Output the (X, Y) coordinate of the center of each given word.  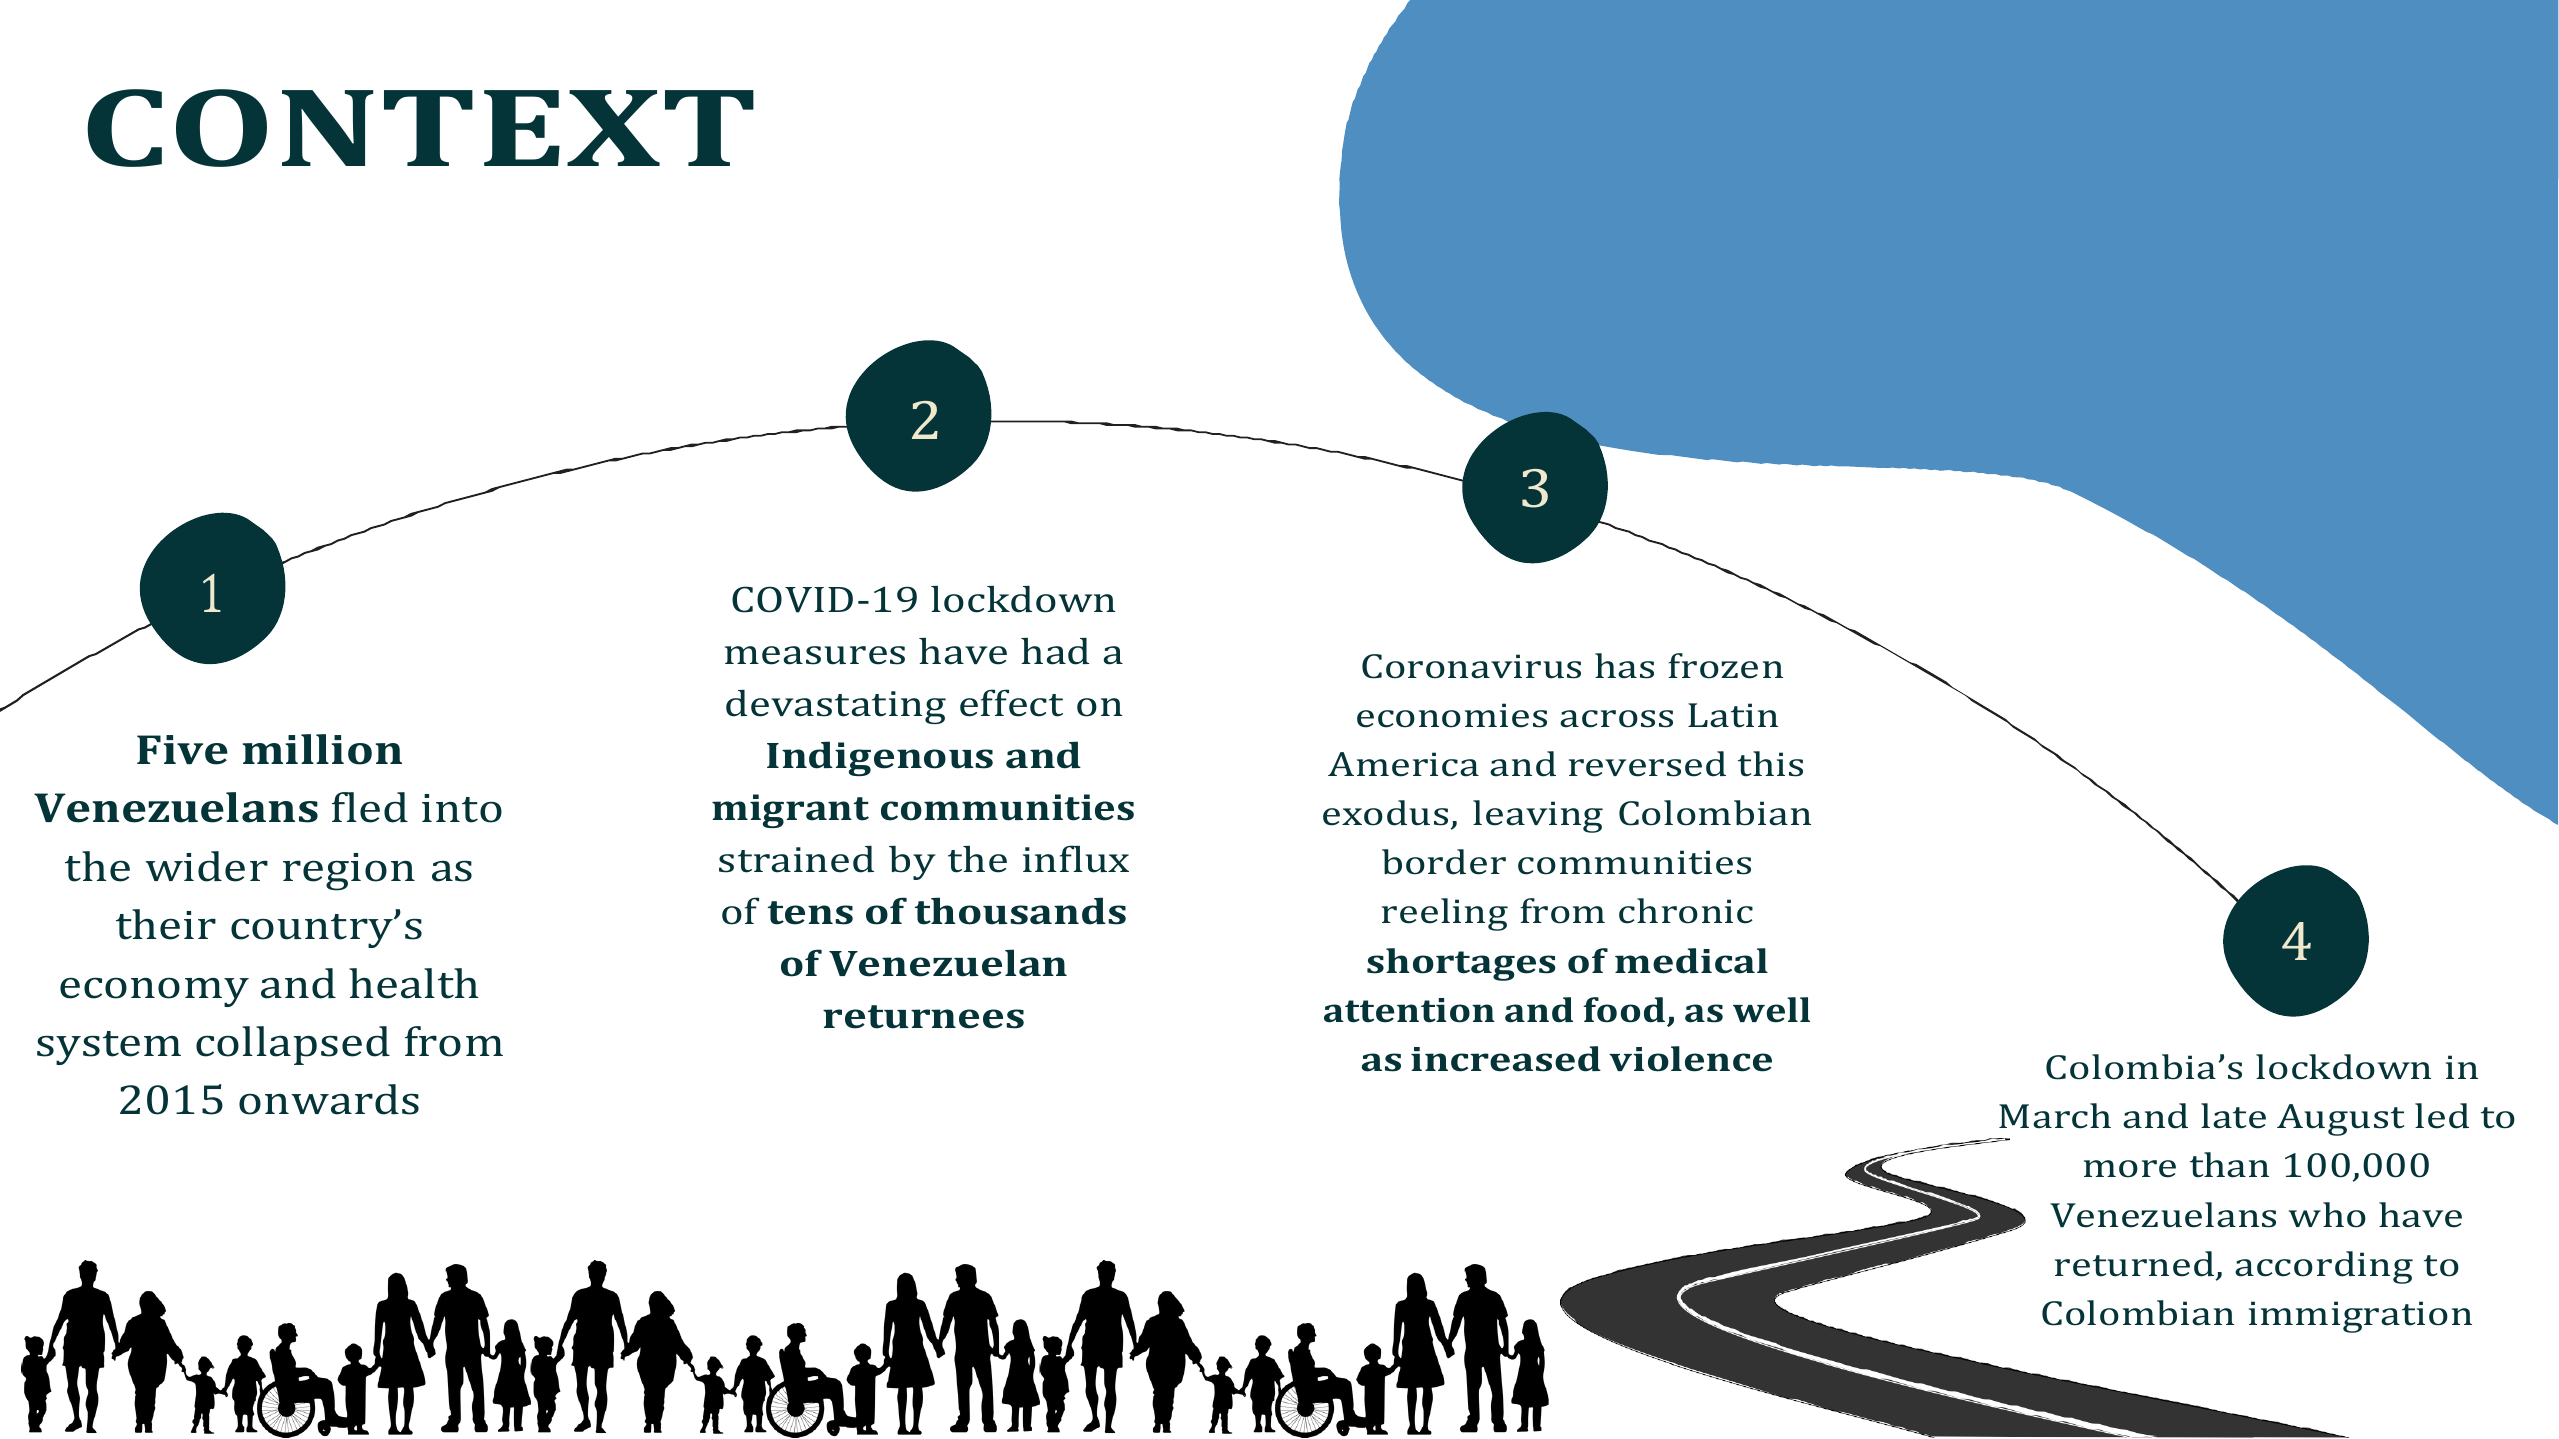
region (349, 872)
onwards (329, 1099)
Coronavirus (1471, 666)
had (1055, 651)
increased (1506, 1059)
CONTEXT (420, 128)
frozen (1725, 666)
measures (815, 655)
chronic (1686, 911)
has (1624, 666)
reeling (1445, 914)
